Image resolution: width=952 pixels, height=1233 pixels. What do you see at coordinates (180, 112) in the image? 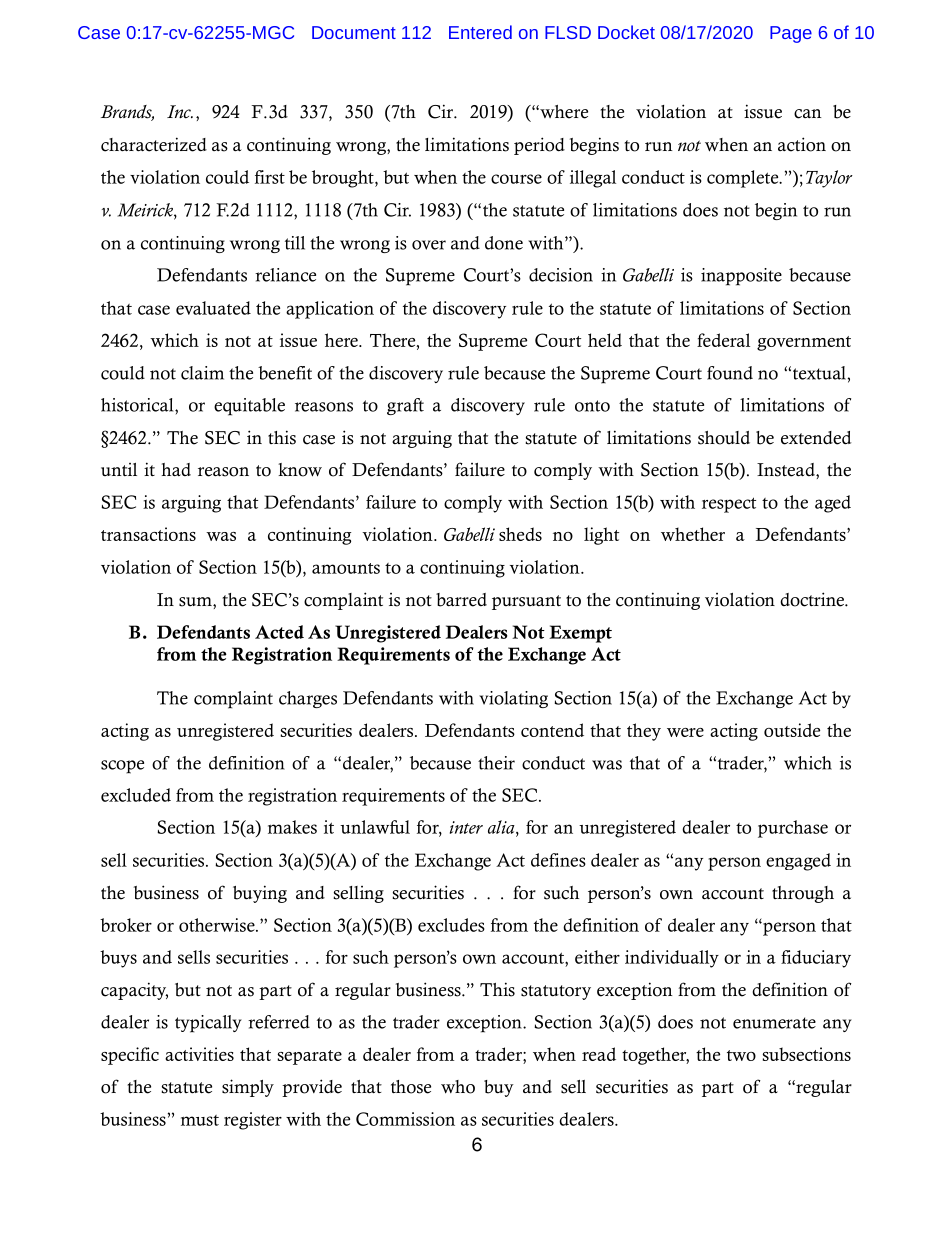
I see `Inc` at bounding box center [180, 112].
